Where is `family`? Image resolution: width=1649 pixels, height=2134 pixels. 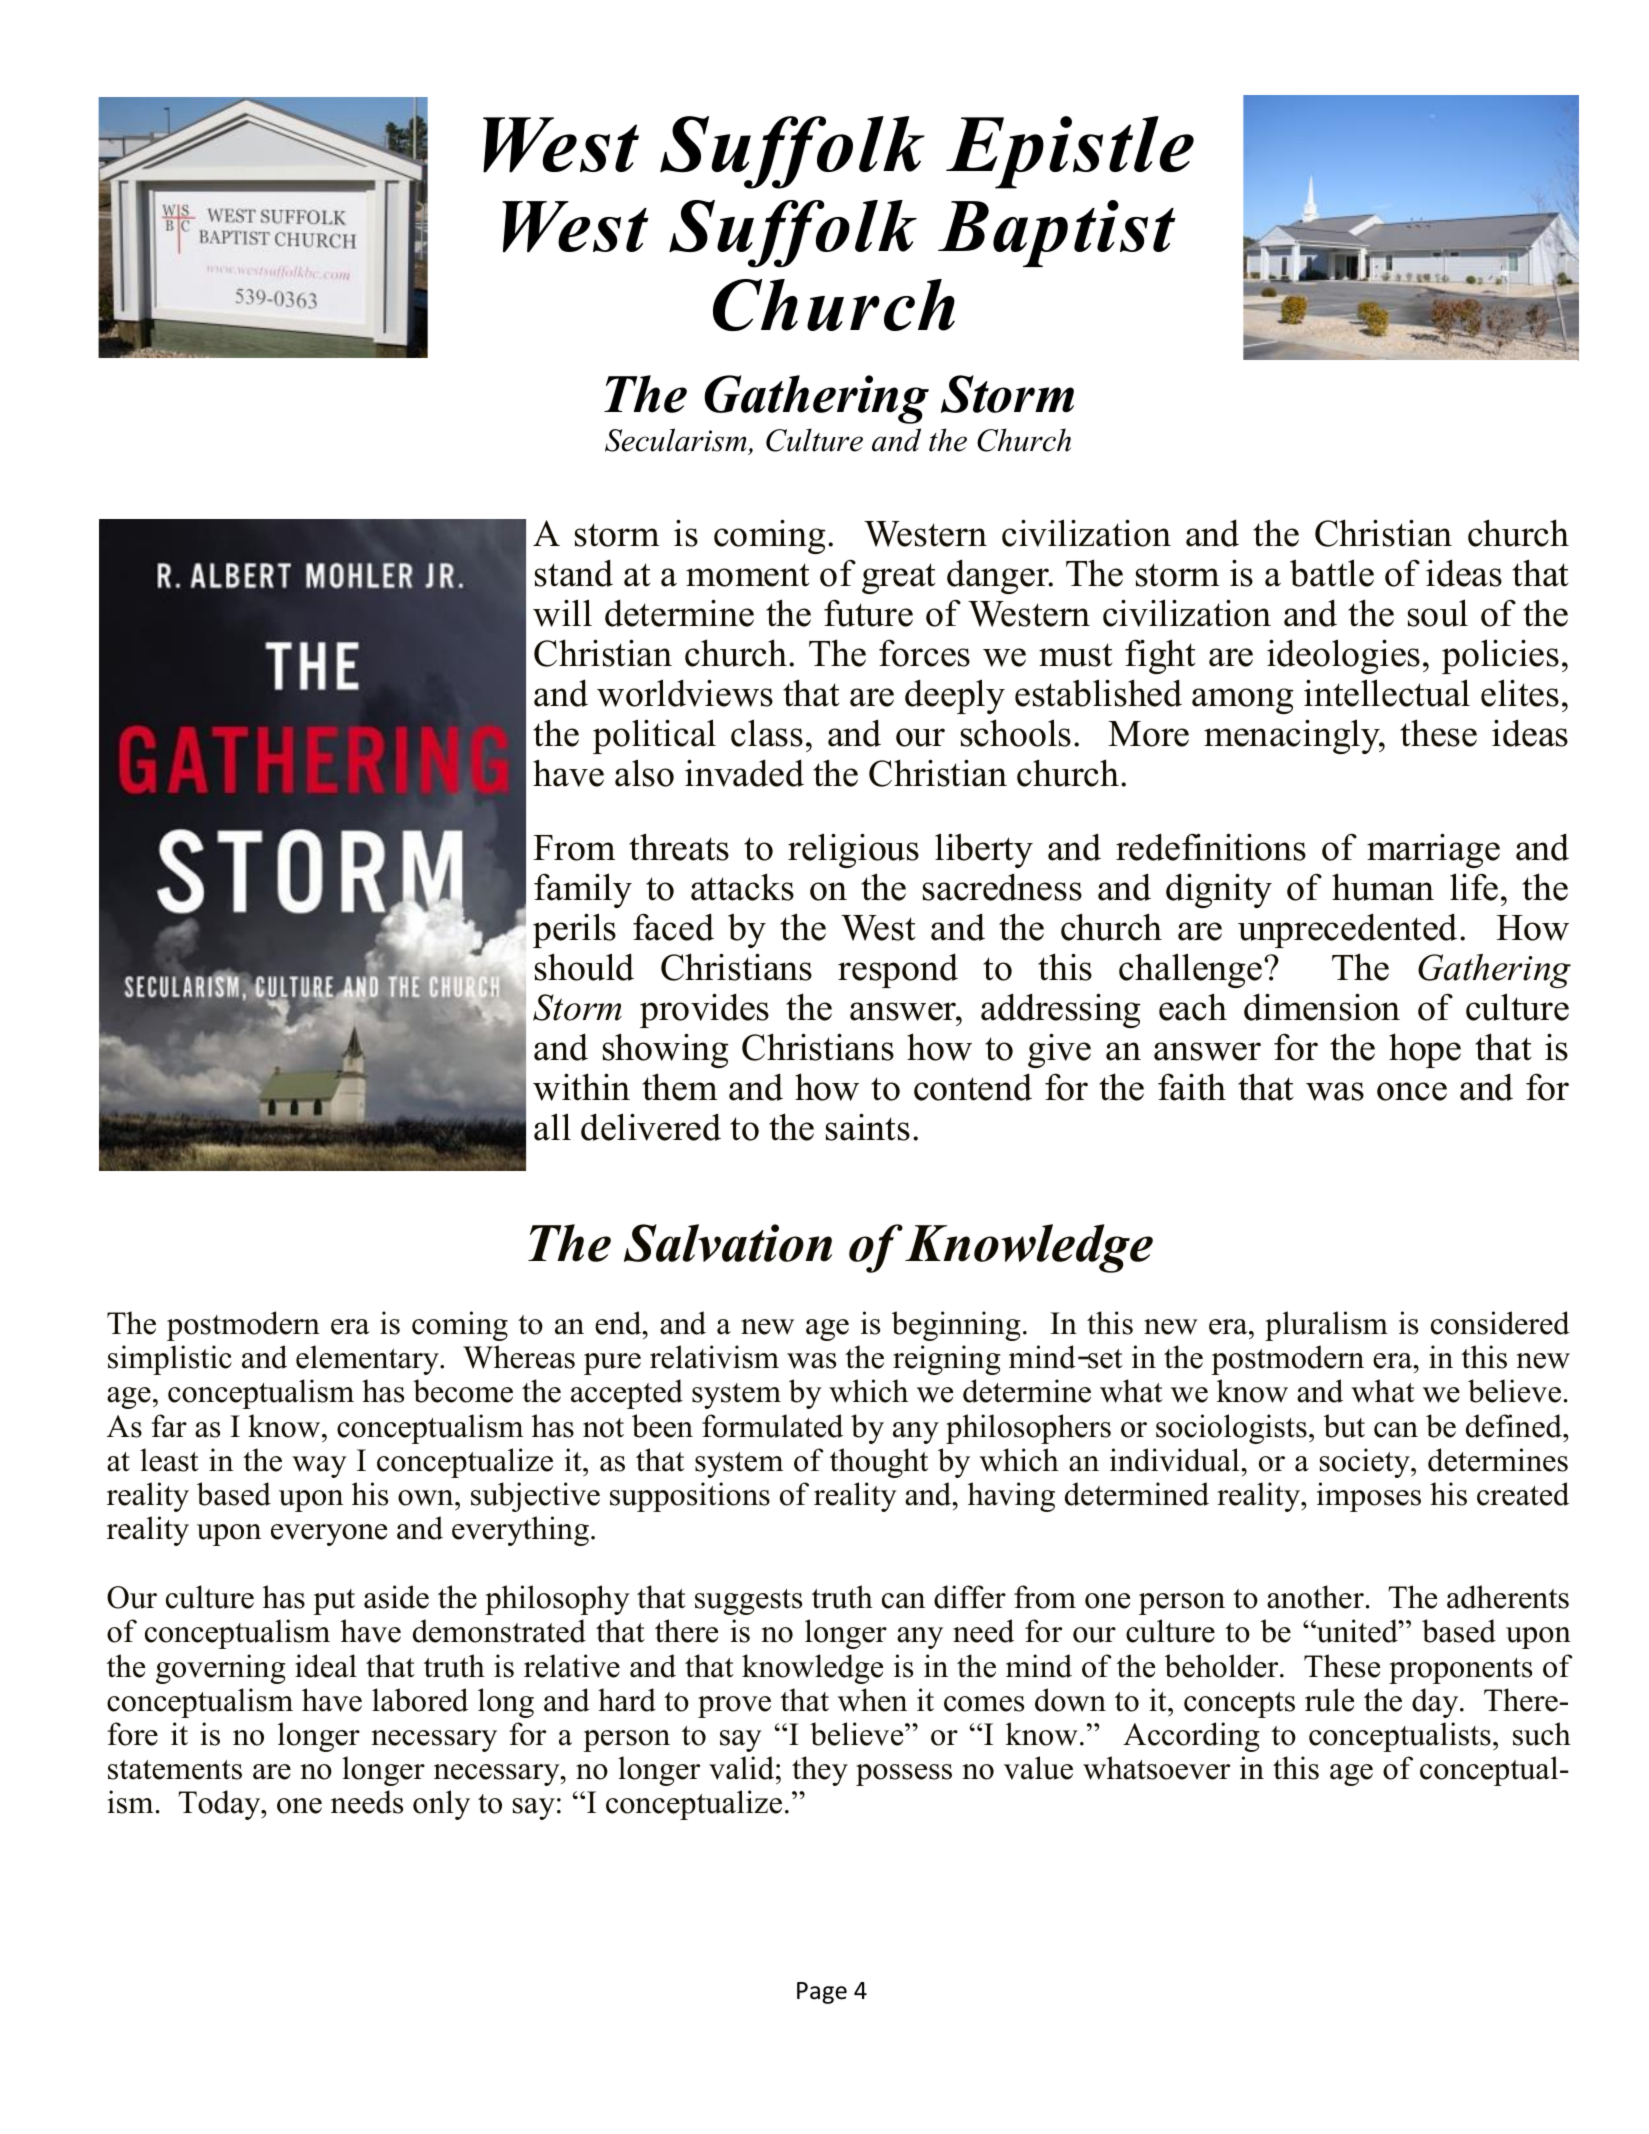
family is located at coordinates (583, 890).
